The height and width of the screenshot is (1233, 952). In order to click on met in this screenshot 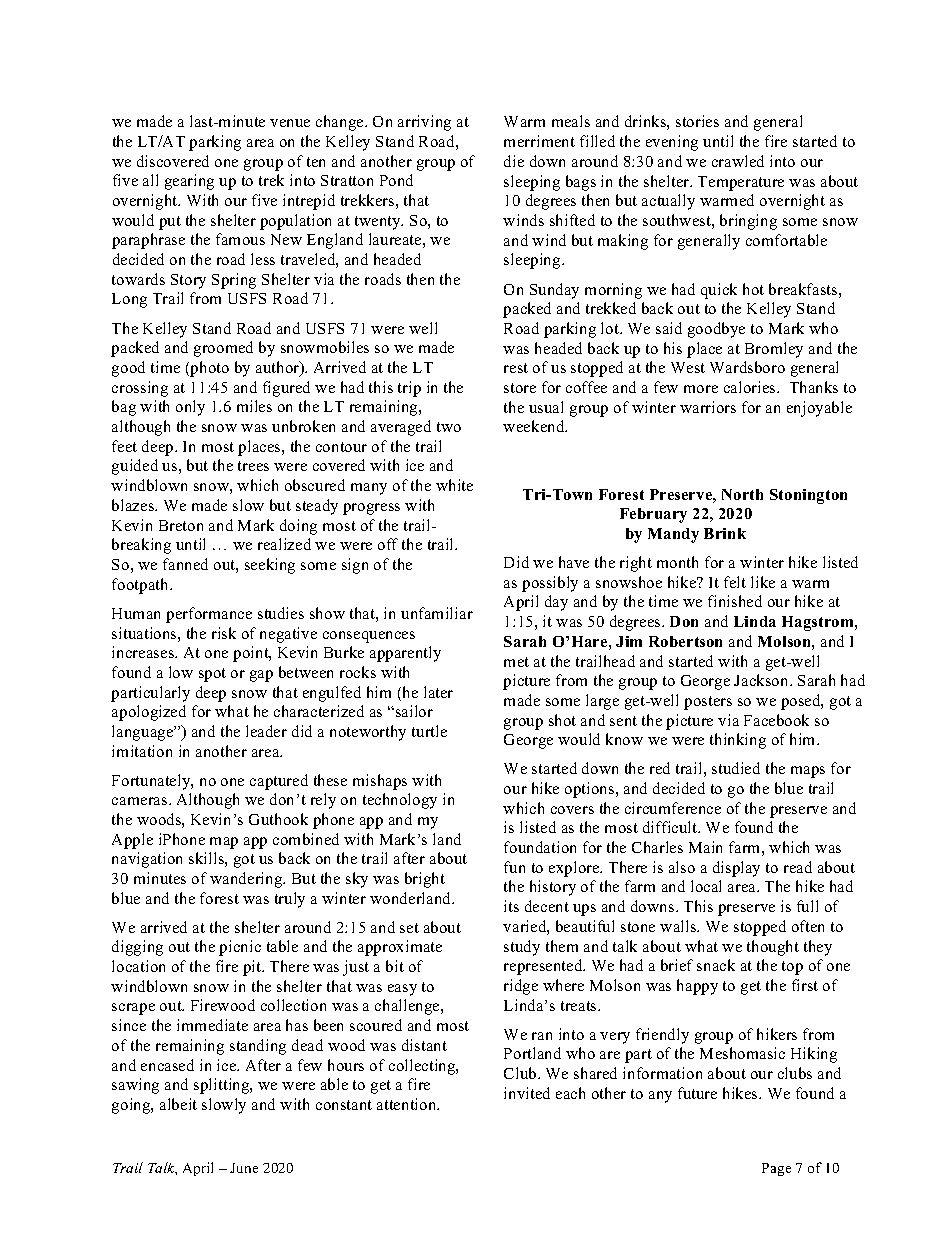, I will do `click(516, 662)`.
